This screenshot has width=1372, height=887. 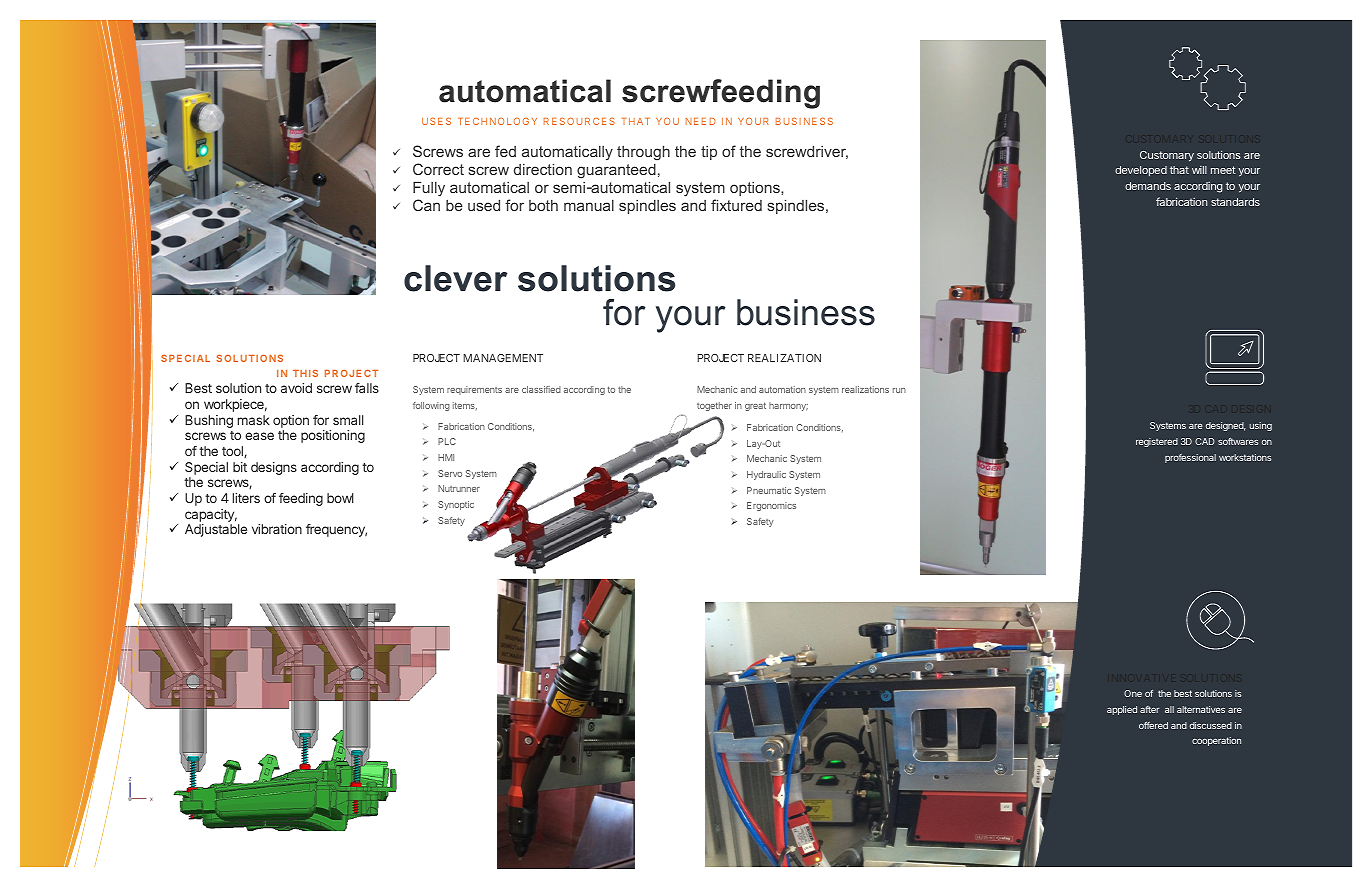 What do you see at coordinates (1141, 171) in the screenshot?
I see `developed` at bounding box center [1141, 171].
